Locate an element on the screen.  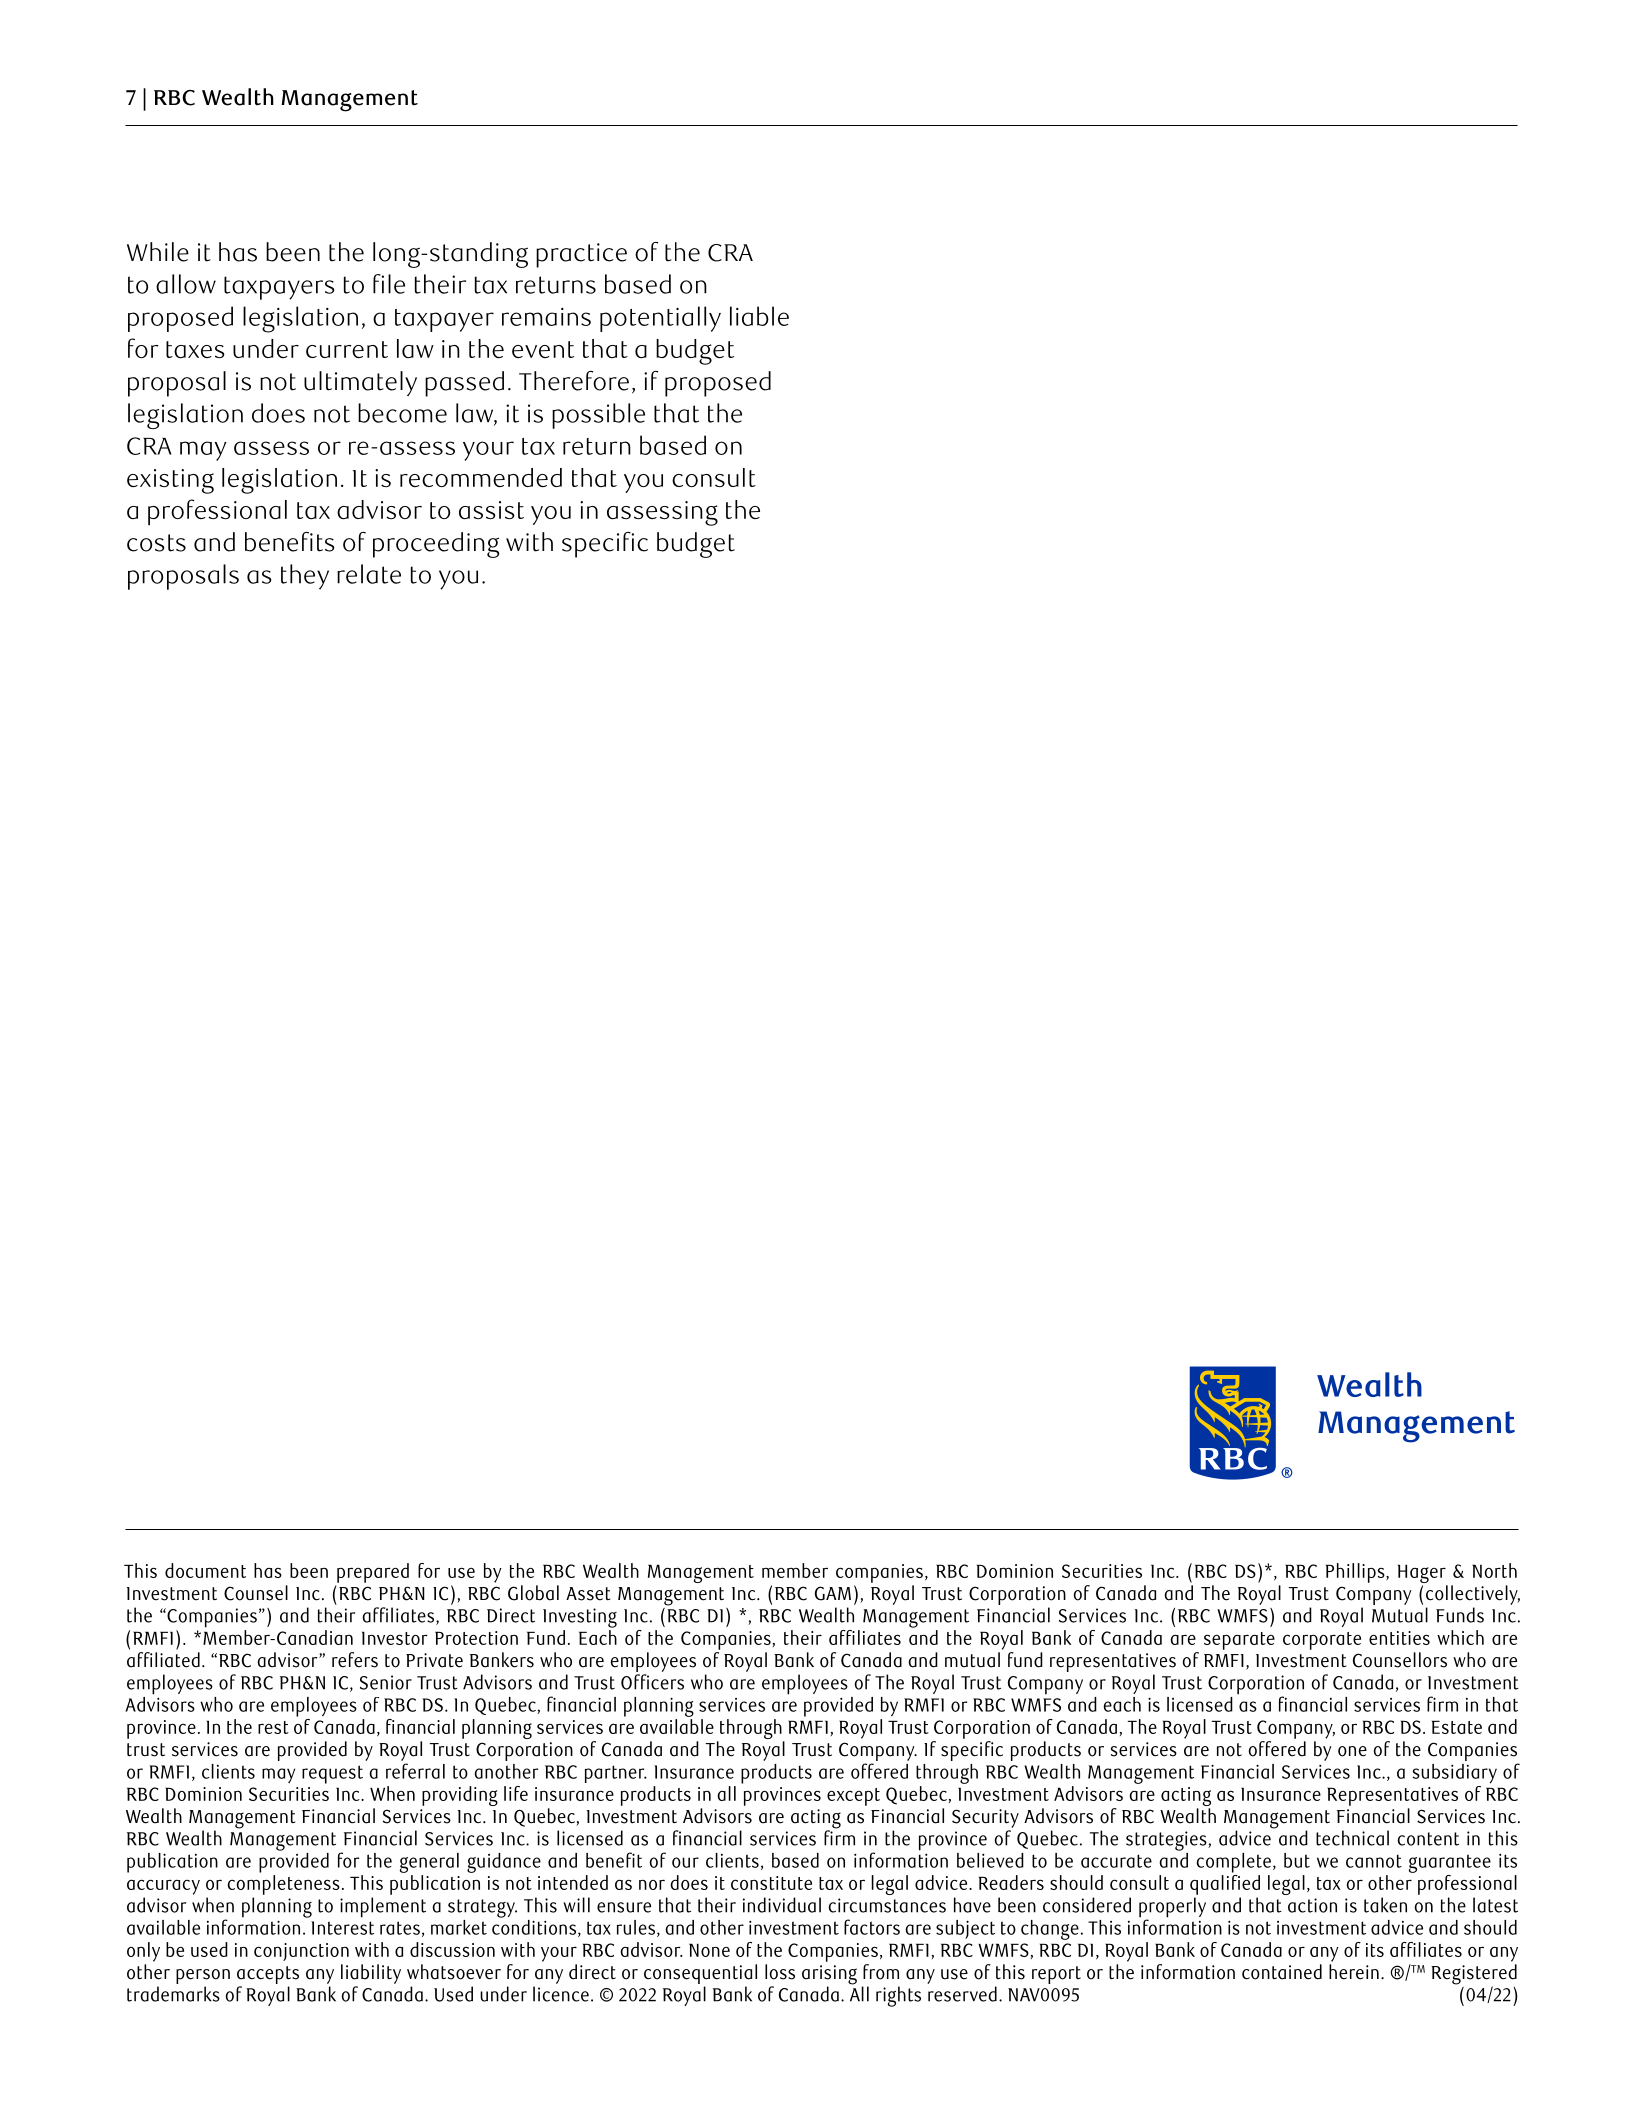
proceeding is located at coordinates (436, 545).
